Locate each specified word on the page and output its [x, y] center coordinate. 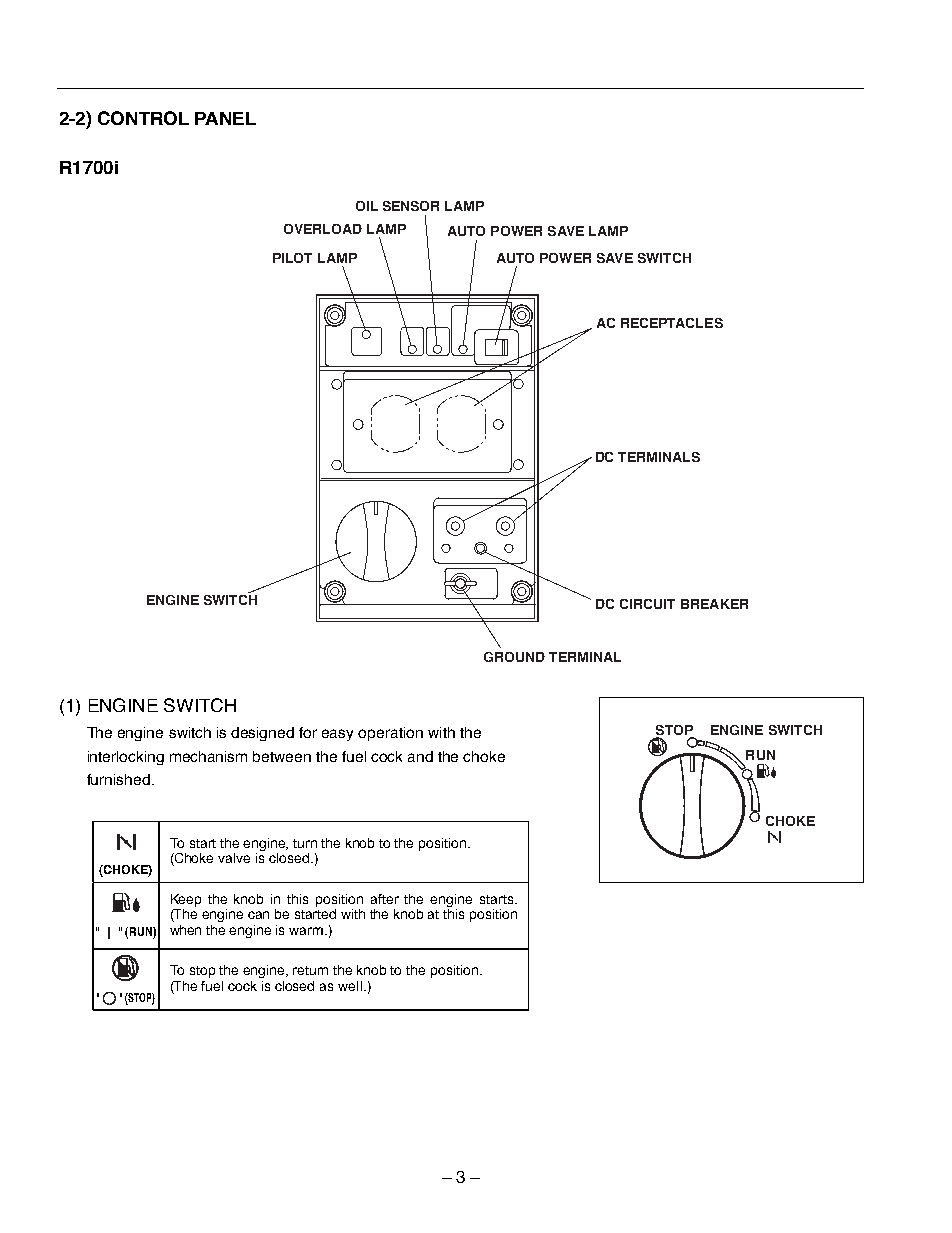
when [185, 930]
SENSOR [411, 206]
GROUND [514, 657]
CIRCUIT [647, 604]
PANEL [225, 118]
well [350, 986]
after [385, 899]
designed [262, 734]
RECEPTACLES [672, 323]
